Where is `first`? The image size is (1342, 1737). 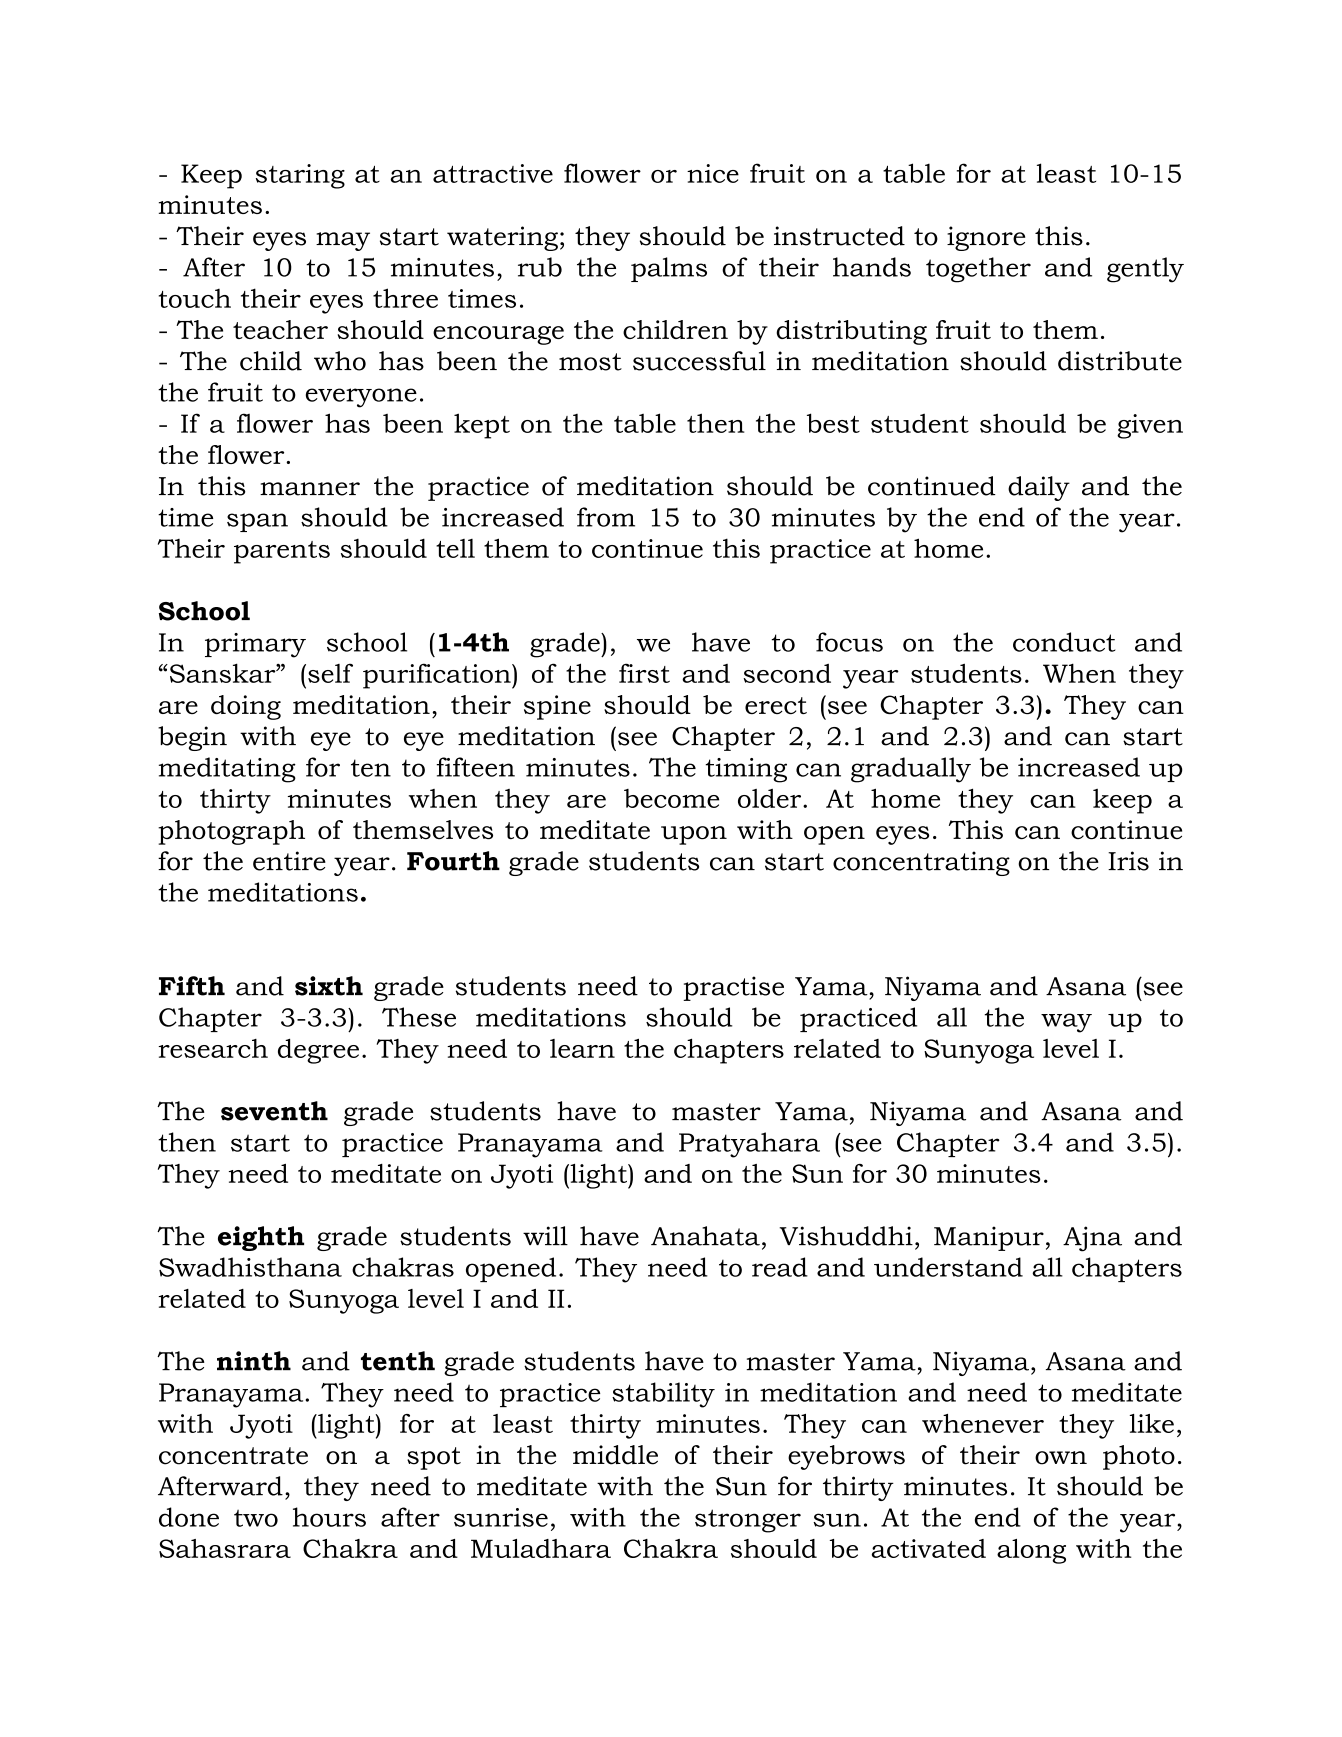 first is located at coordinates (644, 673).
